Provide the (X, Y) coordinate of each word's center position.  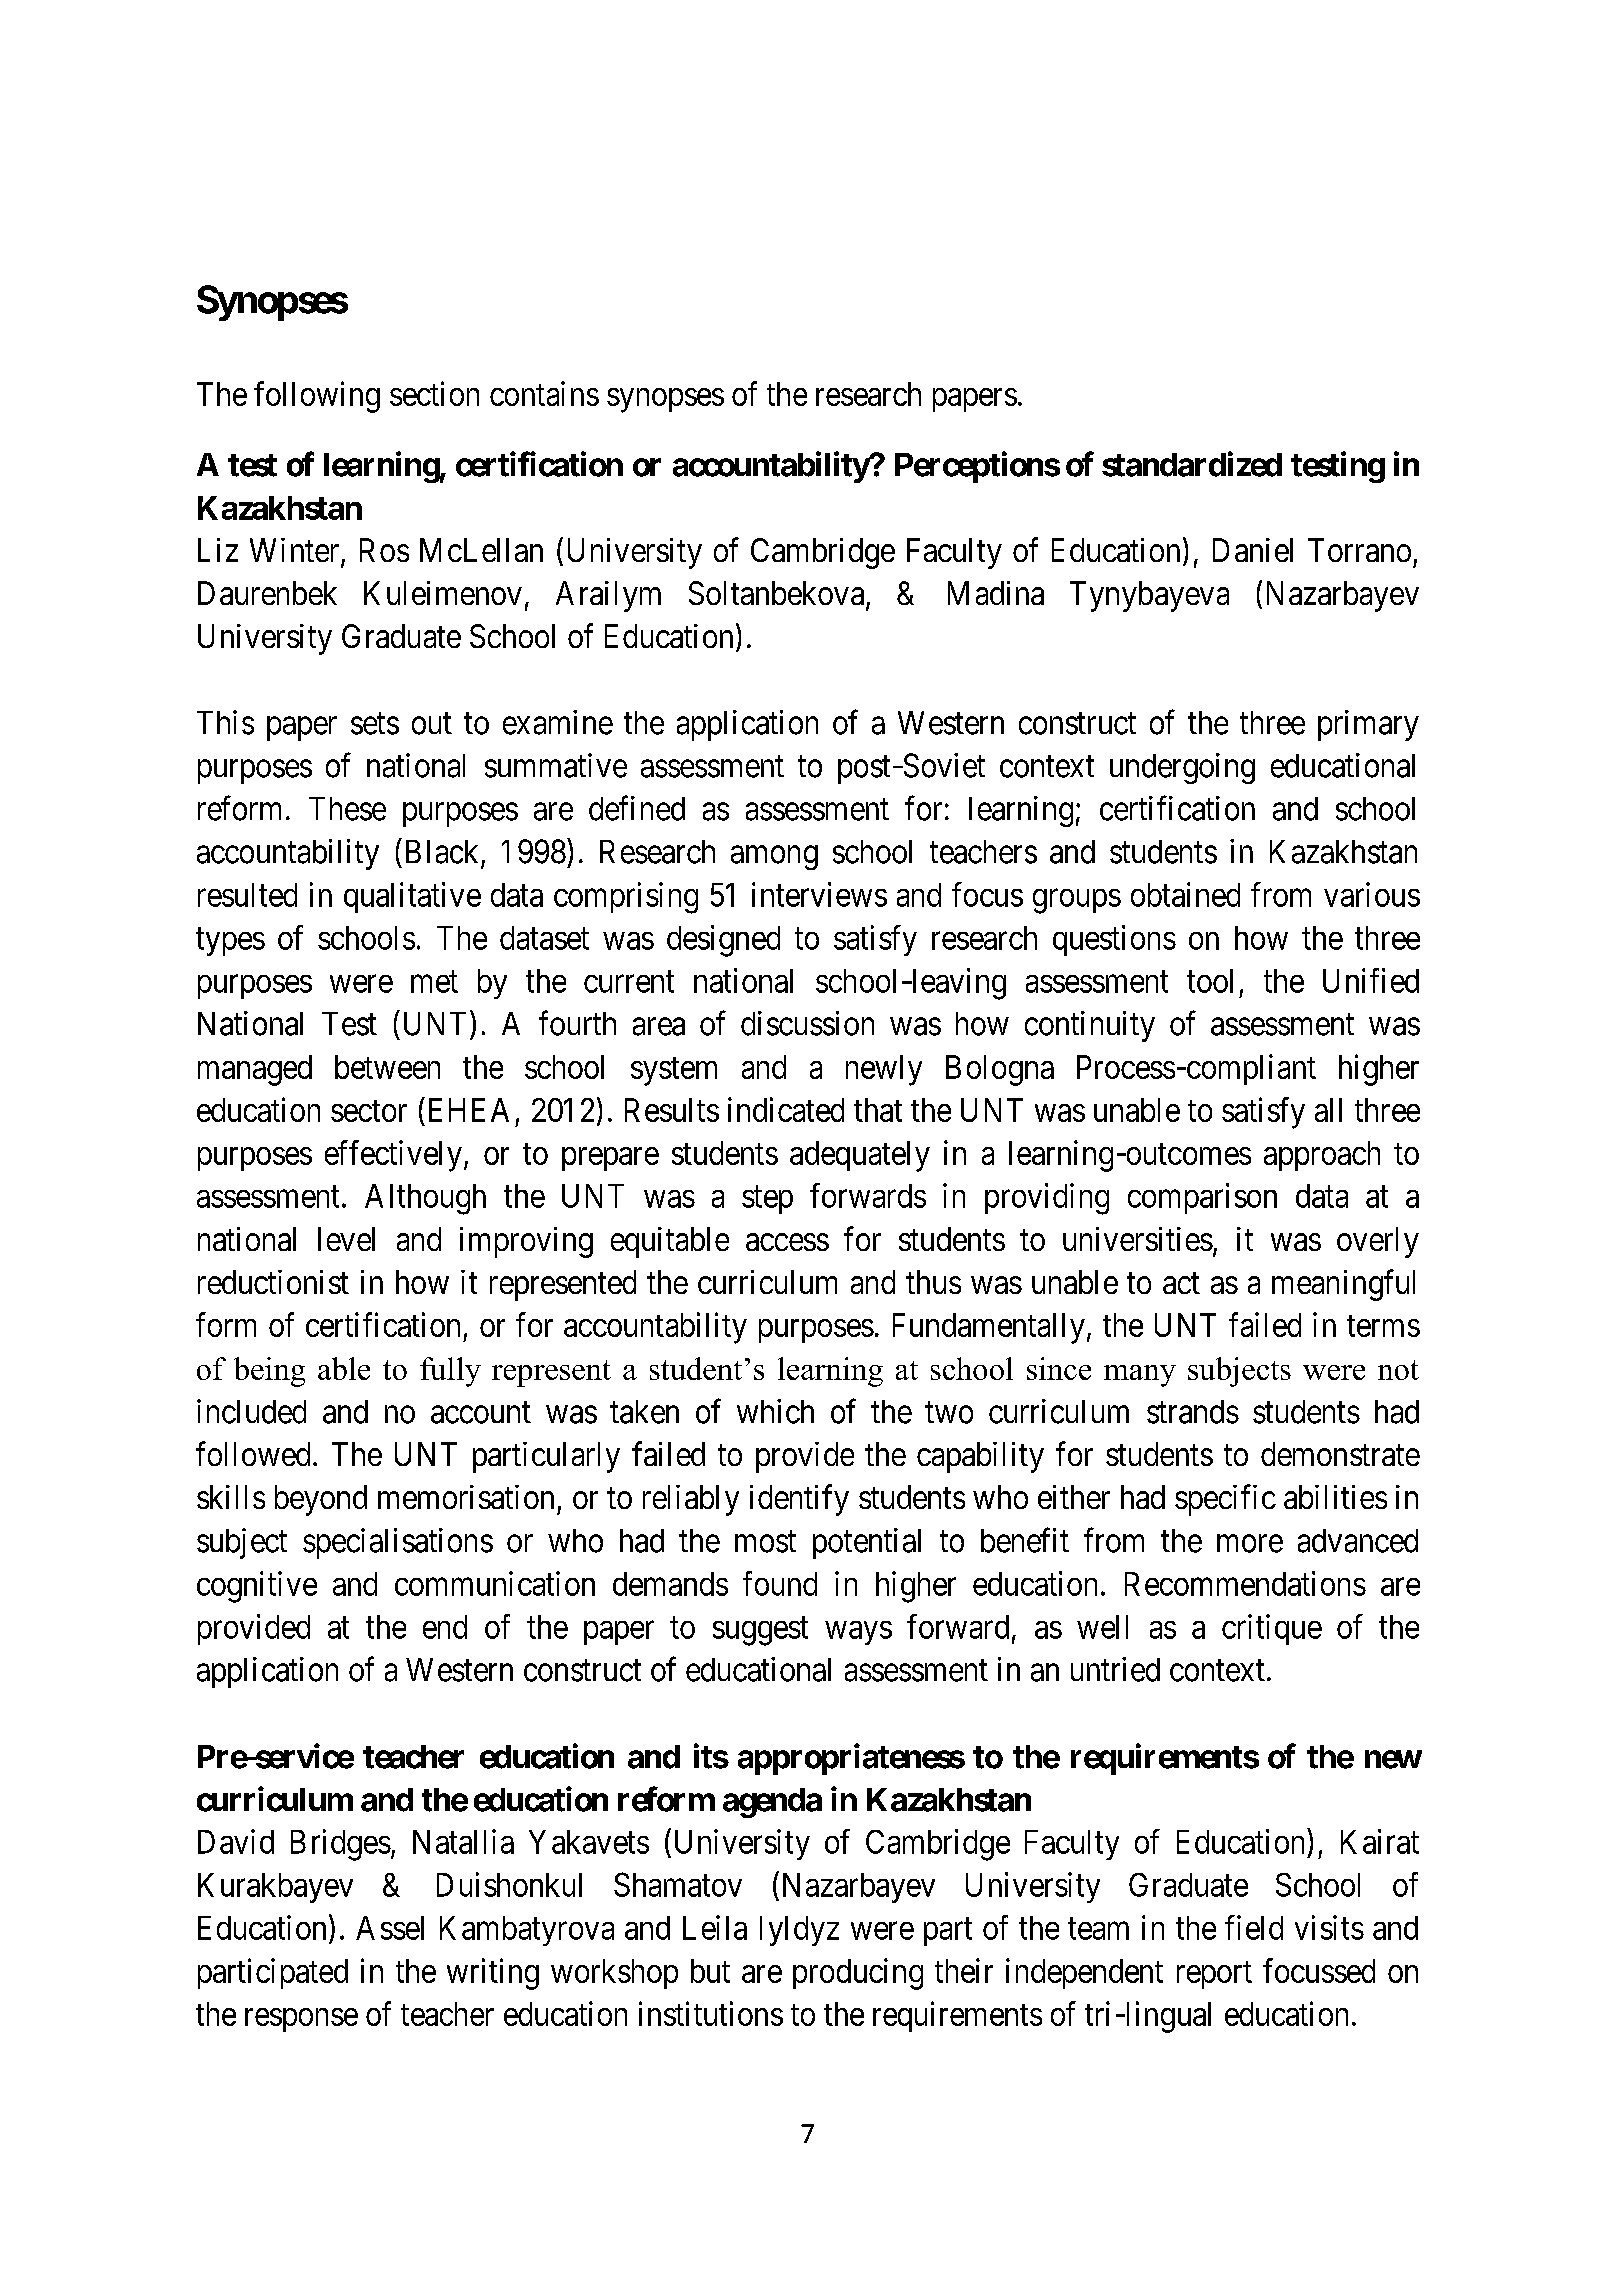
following (317, 397)
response (301, 2020)
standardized (1192, 464)
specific (1225, 1500)
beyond (321, 1500)
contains (544, 393)
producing (858, 1974)
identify (799, 1500)
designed (723, 941)
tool (1210, 981)
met (434, 982)
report (1214, 1975)
